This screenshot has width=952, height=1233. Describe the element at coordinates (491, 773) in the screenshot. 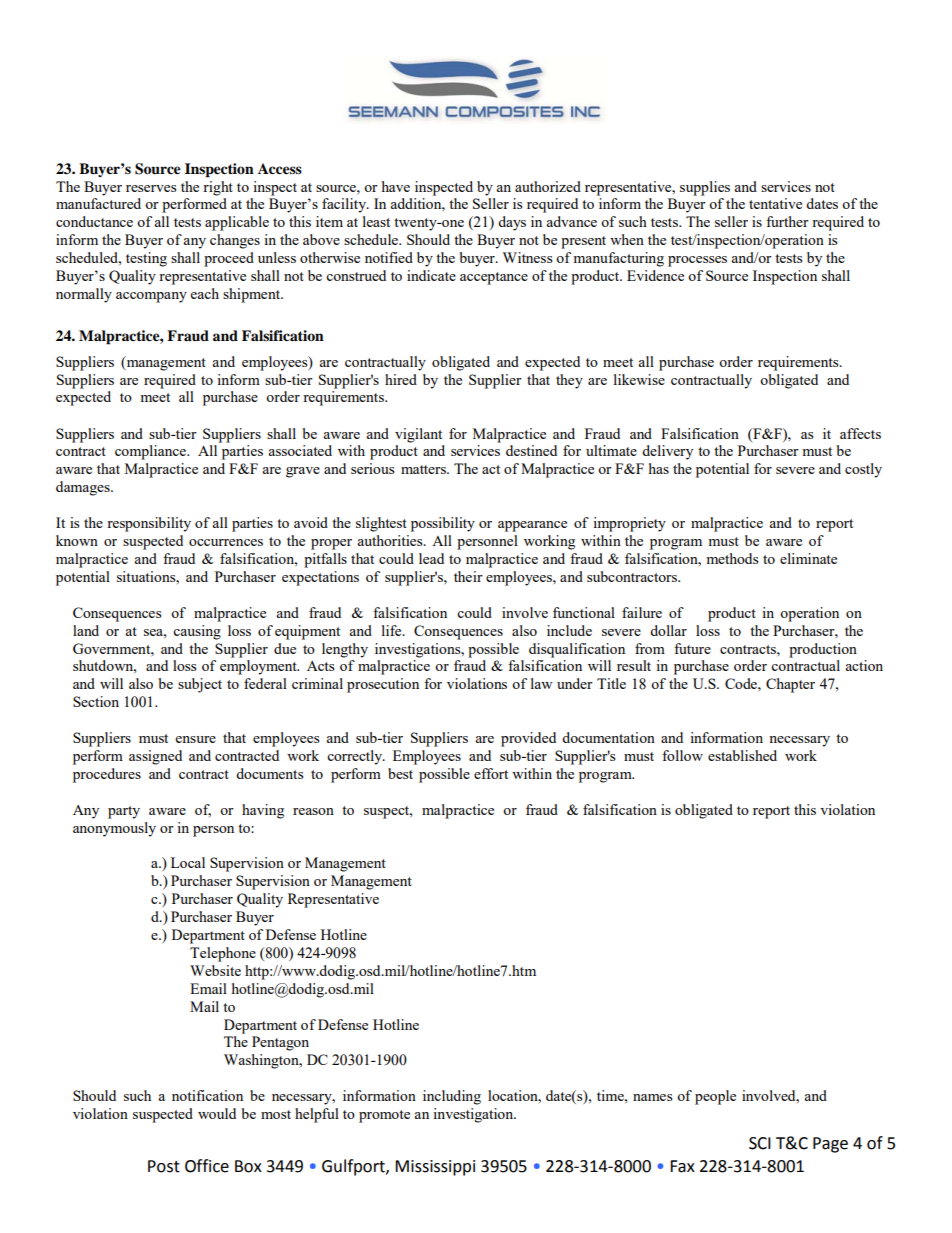

I see `effort` at that location.
